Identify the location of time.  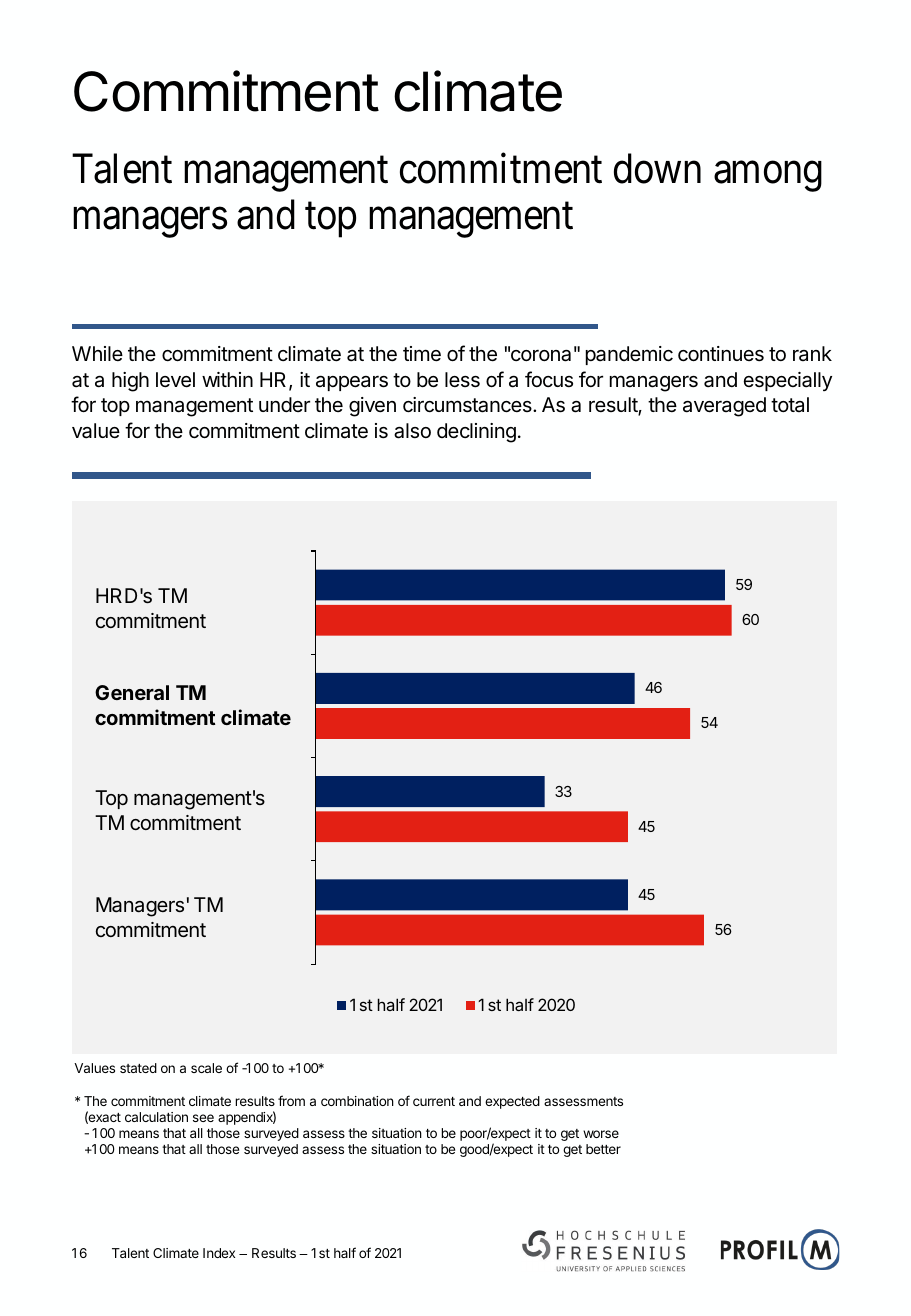
(422, 354).
